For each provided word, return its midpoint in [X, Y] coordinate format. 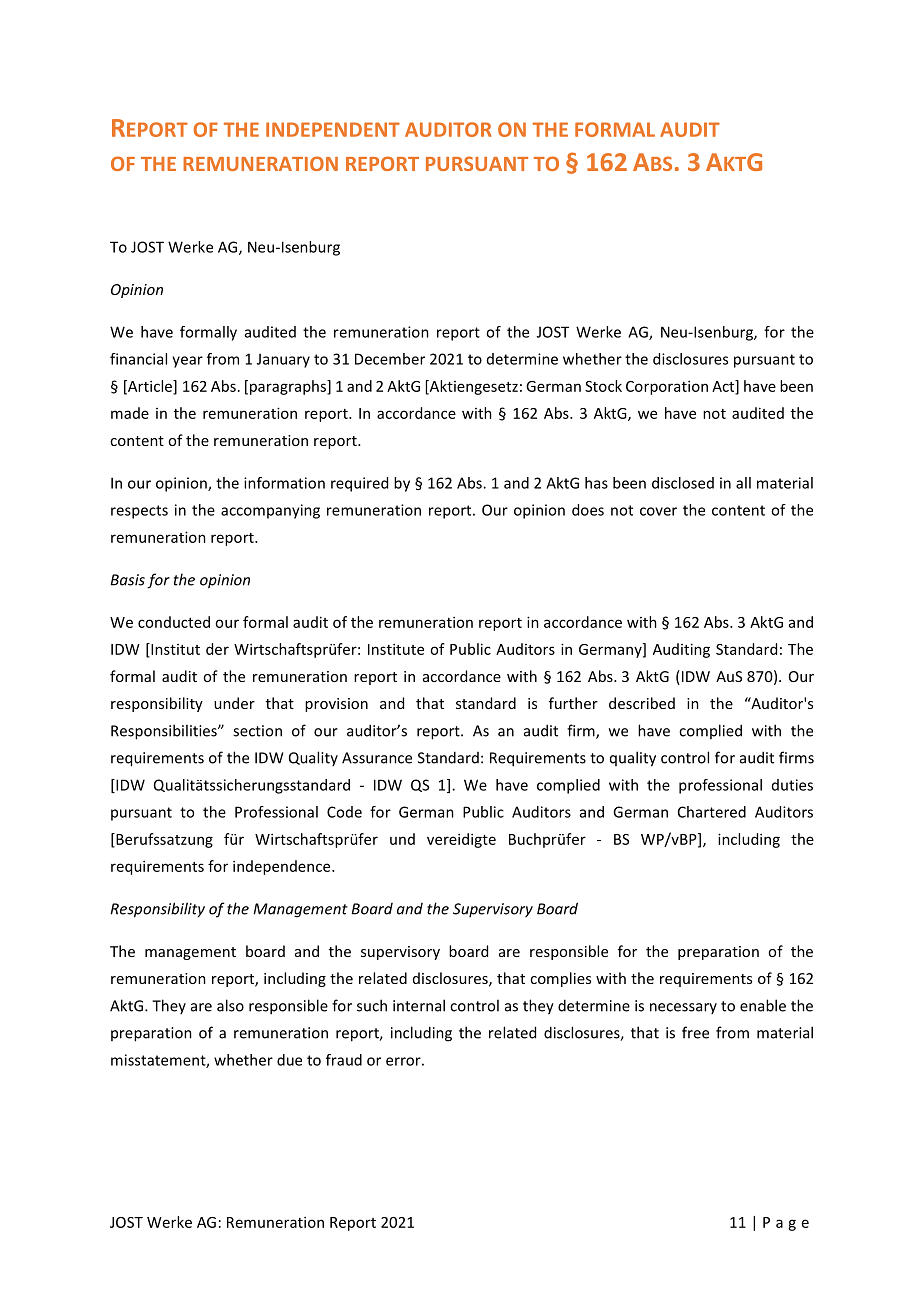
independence [283, 867]
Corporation [667, 387]
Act [724, 387]
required [359, 484]
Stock [603, 386]
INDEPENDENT [333, 129]
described [642, 703]
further [573, 703]
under [234, 703]
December [390, 359]
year [187, 362]
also [230, 1005]
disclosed [683, 483]
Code [344, 812]
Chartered [712, 812]
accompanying [270, 511]
